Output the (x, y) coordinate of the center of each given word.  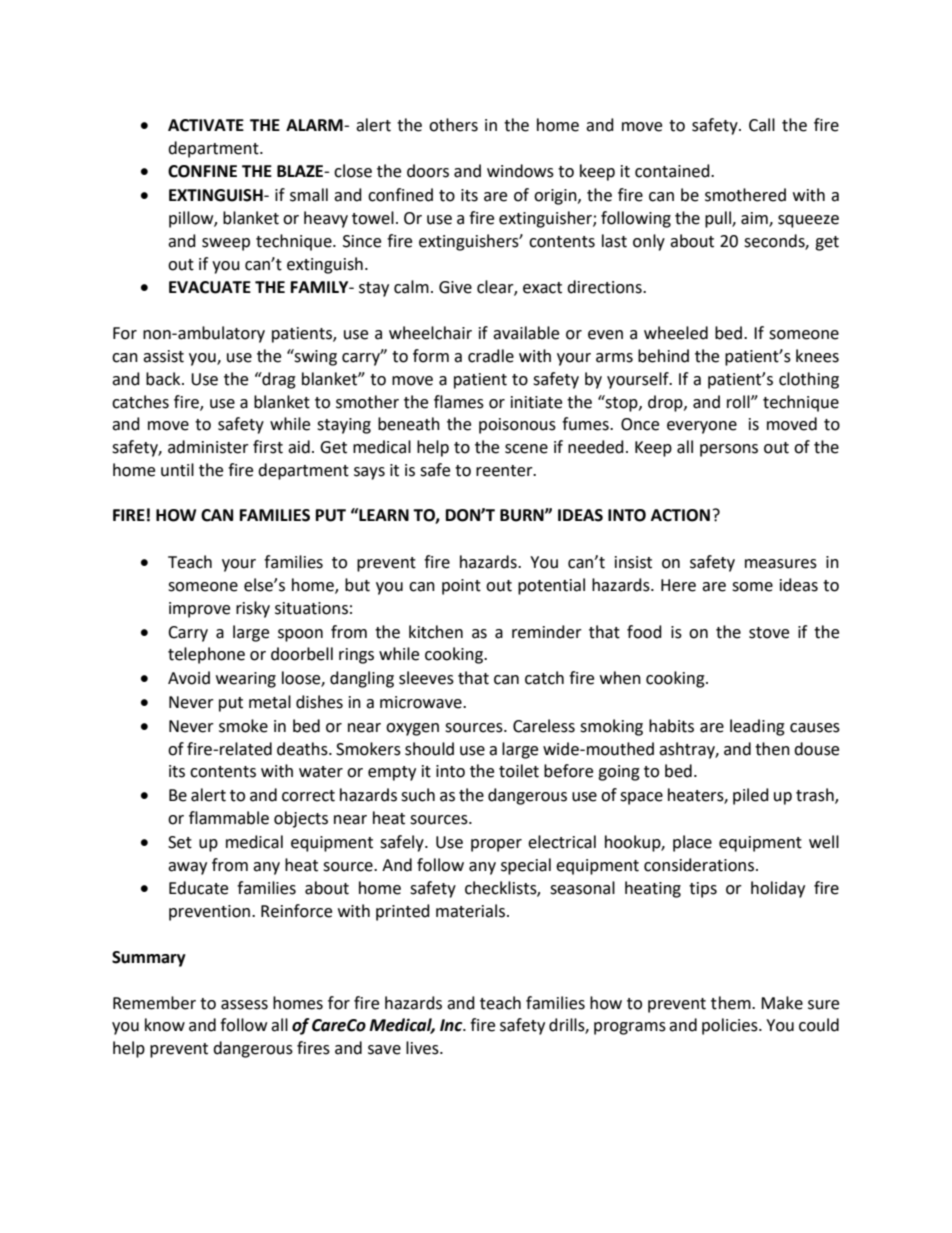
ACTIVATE (206, 125)
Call (762, 125)
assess (244, 1005)
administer (208, 447)
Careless (544, 726)
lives (423, 1048)
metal (270, 702)
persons (729, 450)
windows (520, 171)
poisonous (517, 426)
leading (757, 727)
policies (731, 1026)
